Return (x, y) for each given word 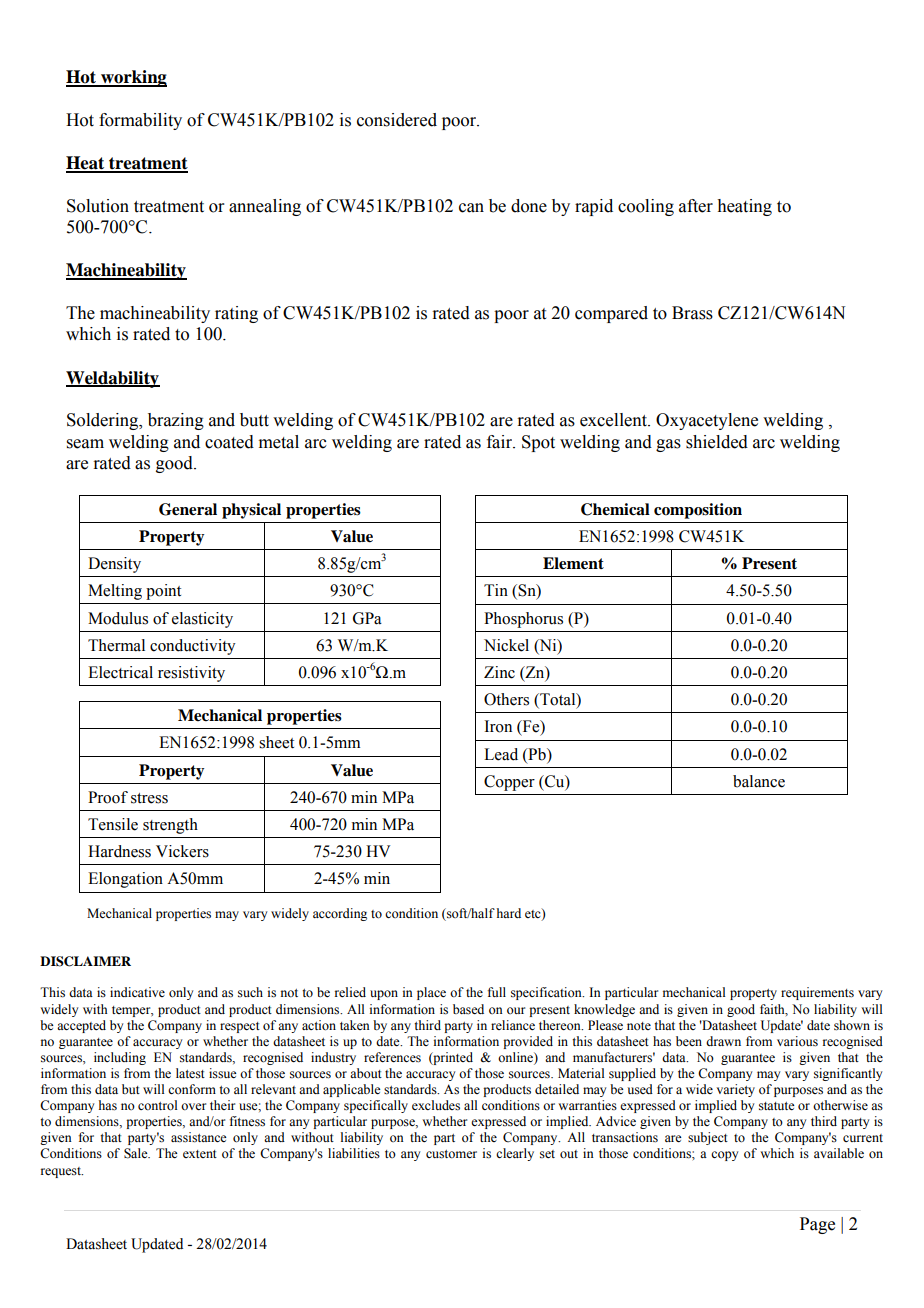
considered (397, 120)
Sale (137, 1153)
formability (140, 121)
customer (451, 1154)
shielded (717, 442)
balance (759, 781)
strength (170, 826)
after (696, 206)
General (188, 509)
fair (501, 442)
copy (724, 1156)
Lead (501, 754)
